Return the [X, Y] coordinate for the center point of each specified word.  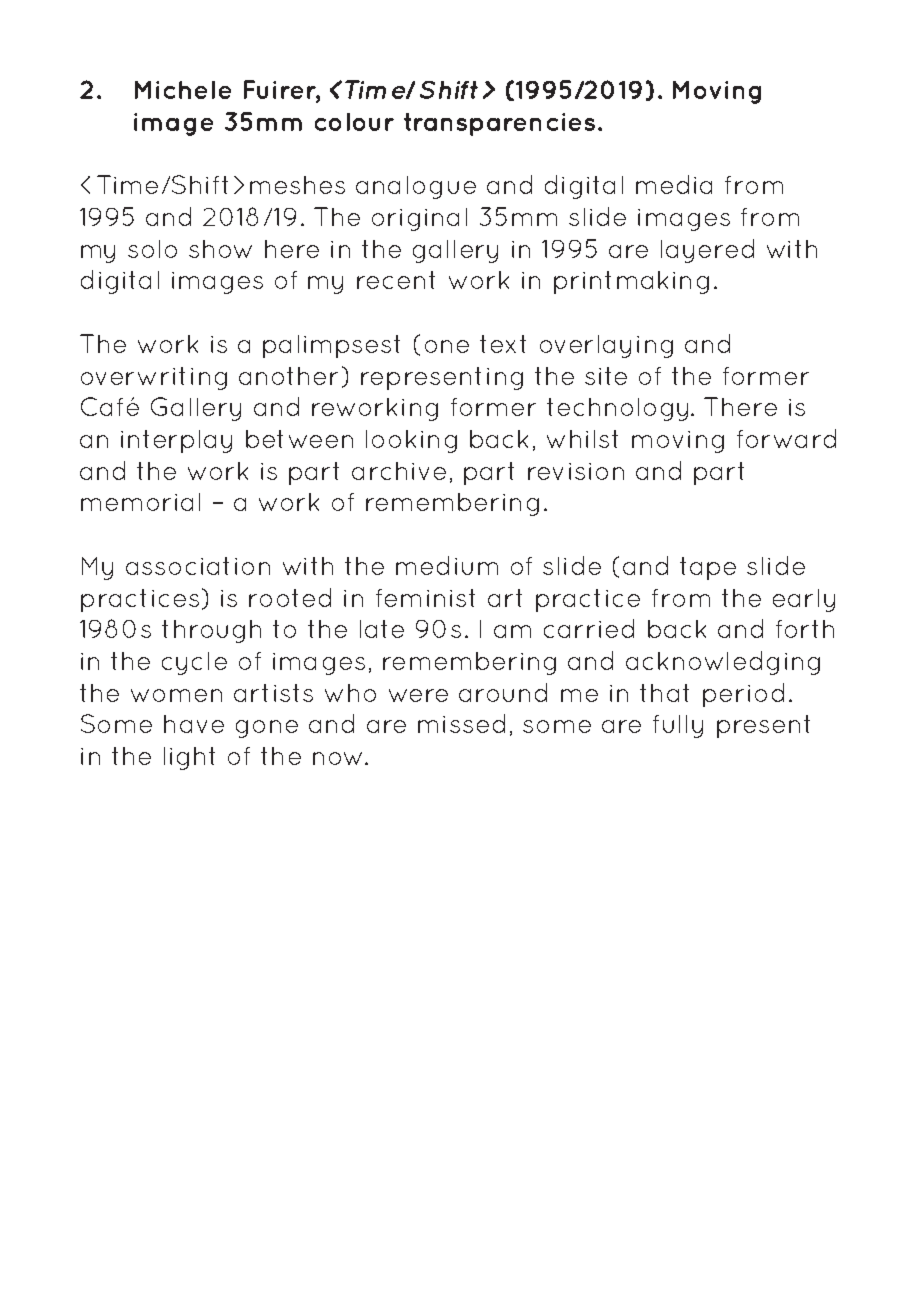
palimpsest [331, 346]
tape [708, 568]
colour [354, 122]
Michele [183, 90]
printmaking [631, 282]
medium [447, 565]
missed [461, 723]
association [198, 566]
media [674, 184]
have [194, 724]
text [503, 344]
